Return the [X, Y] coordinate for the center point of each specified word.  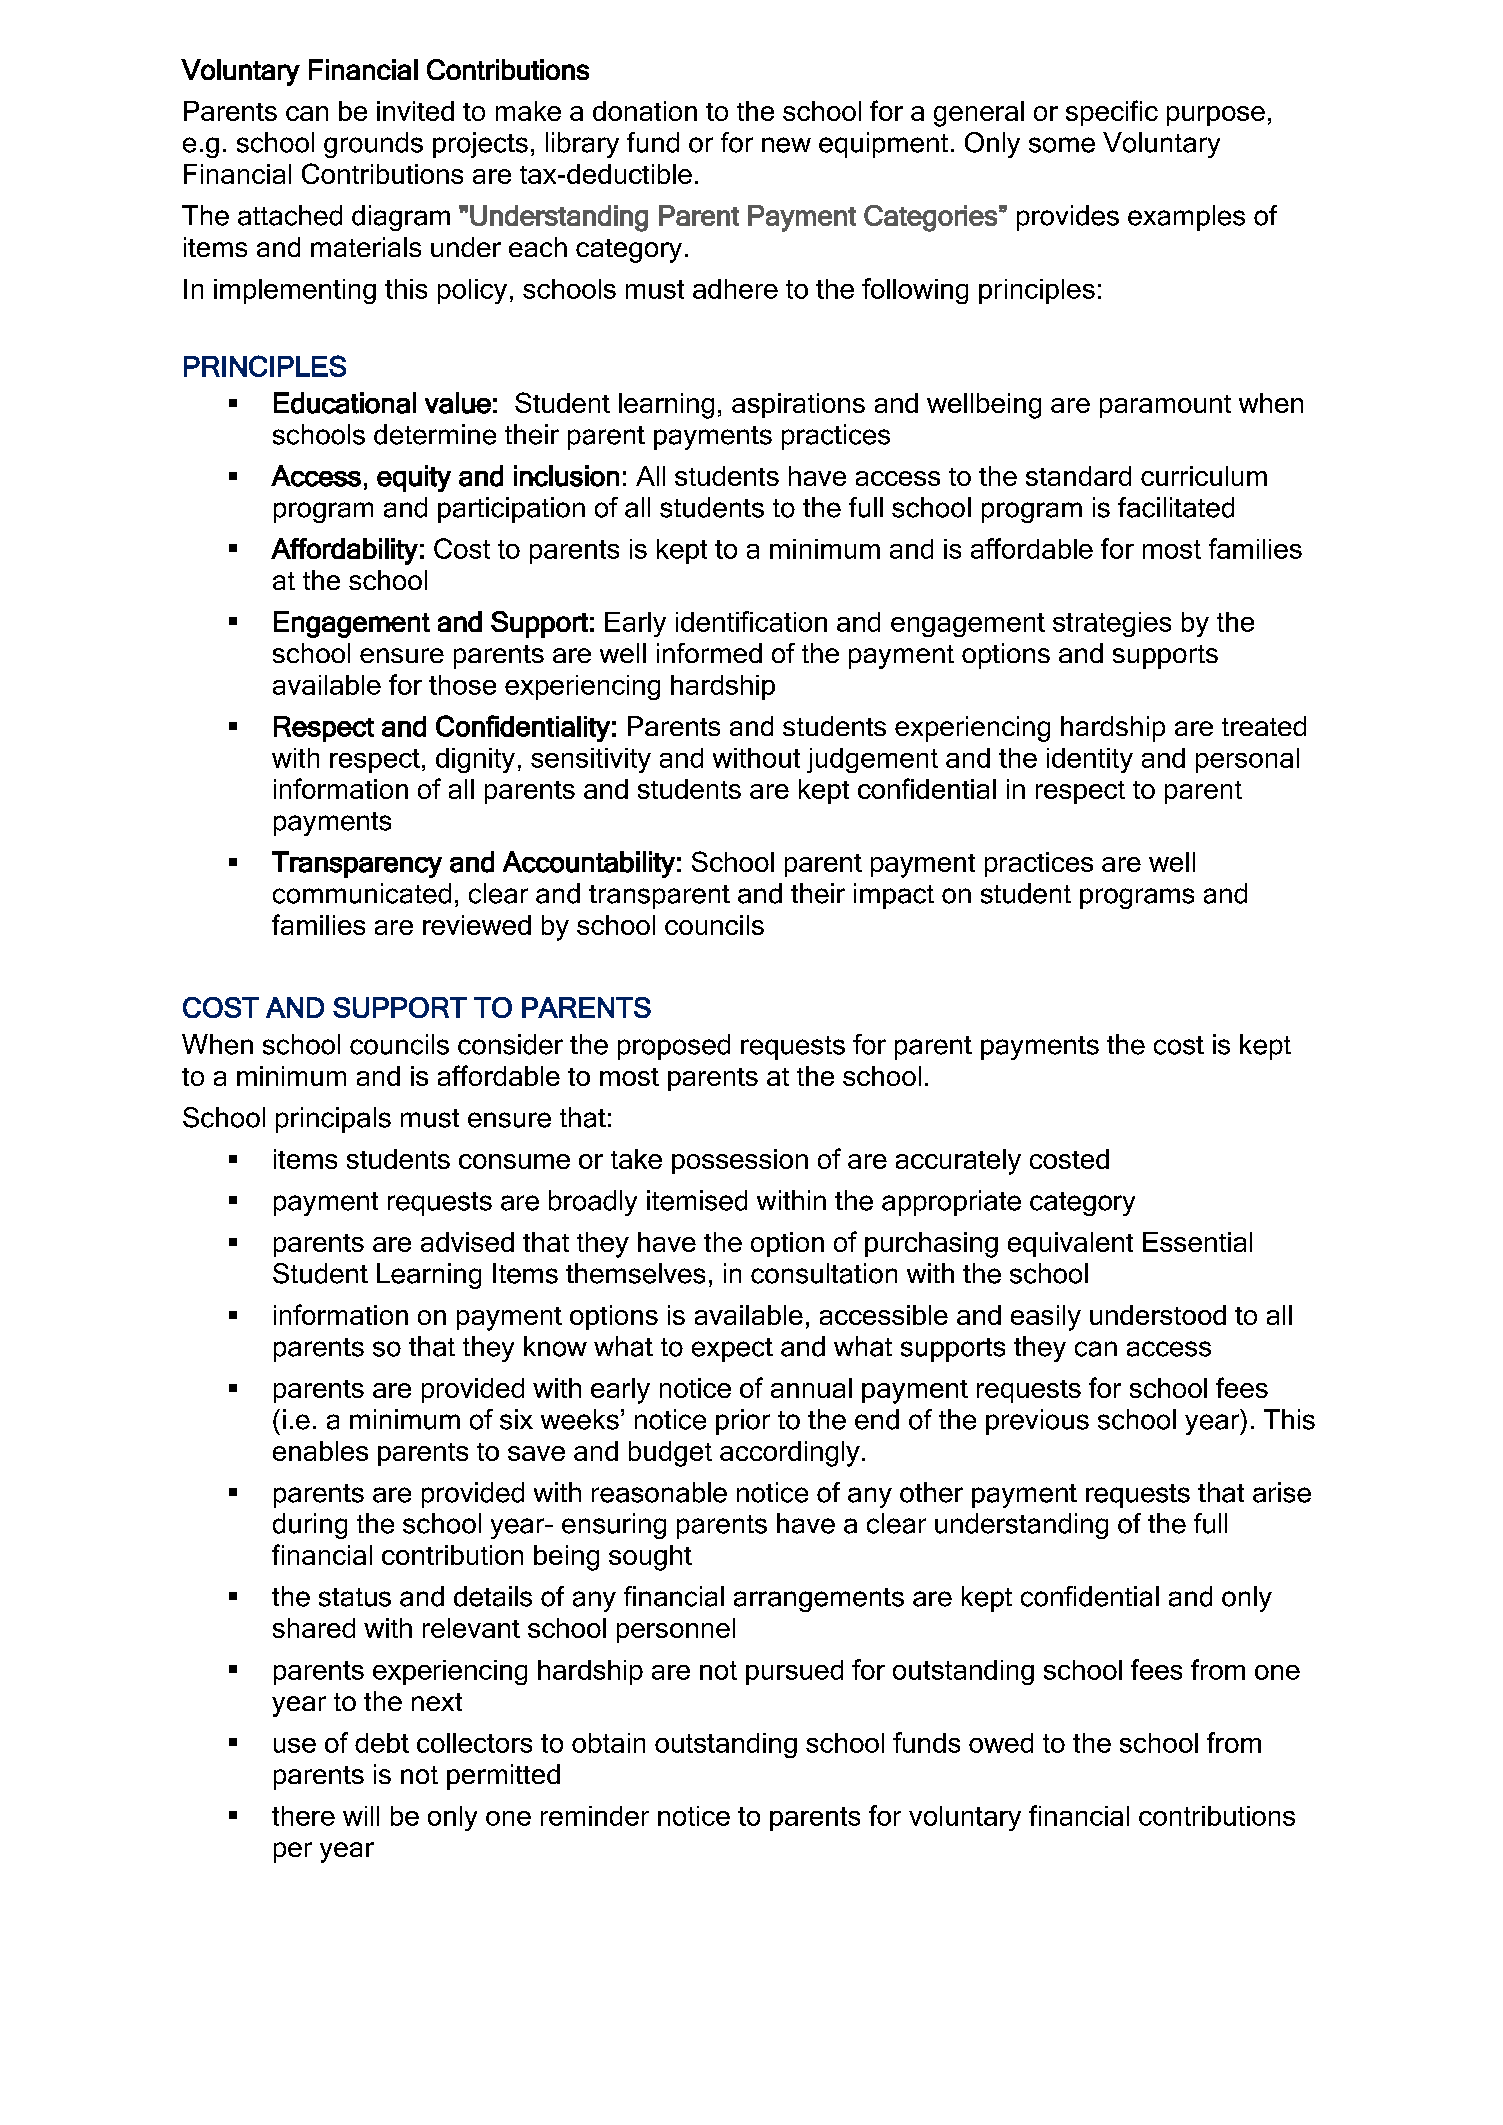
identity [1090, 760]
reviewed [477, 925]
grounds [373, 145]
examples [1186, 218]
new [786, 145]
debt [382, 1743]
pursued [794, 1672]
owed [1001, 1743]
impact [894, 896]
